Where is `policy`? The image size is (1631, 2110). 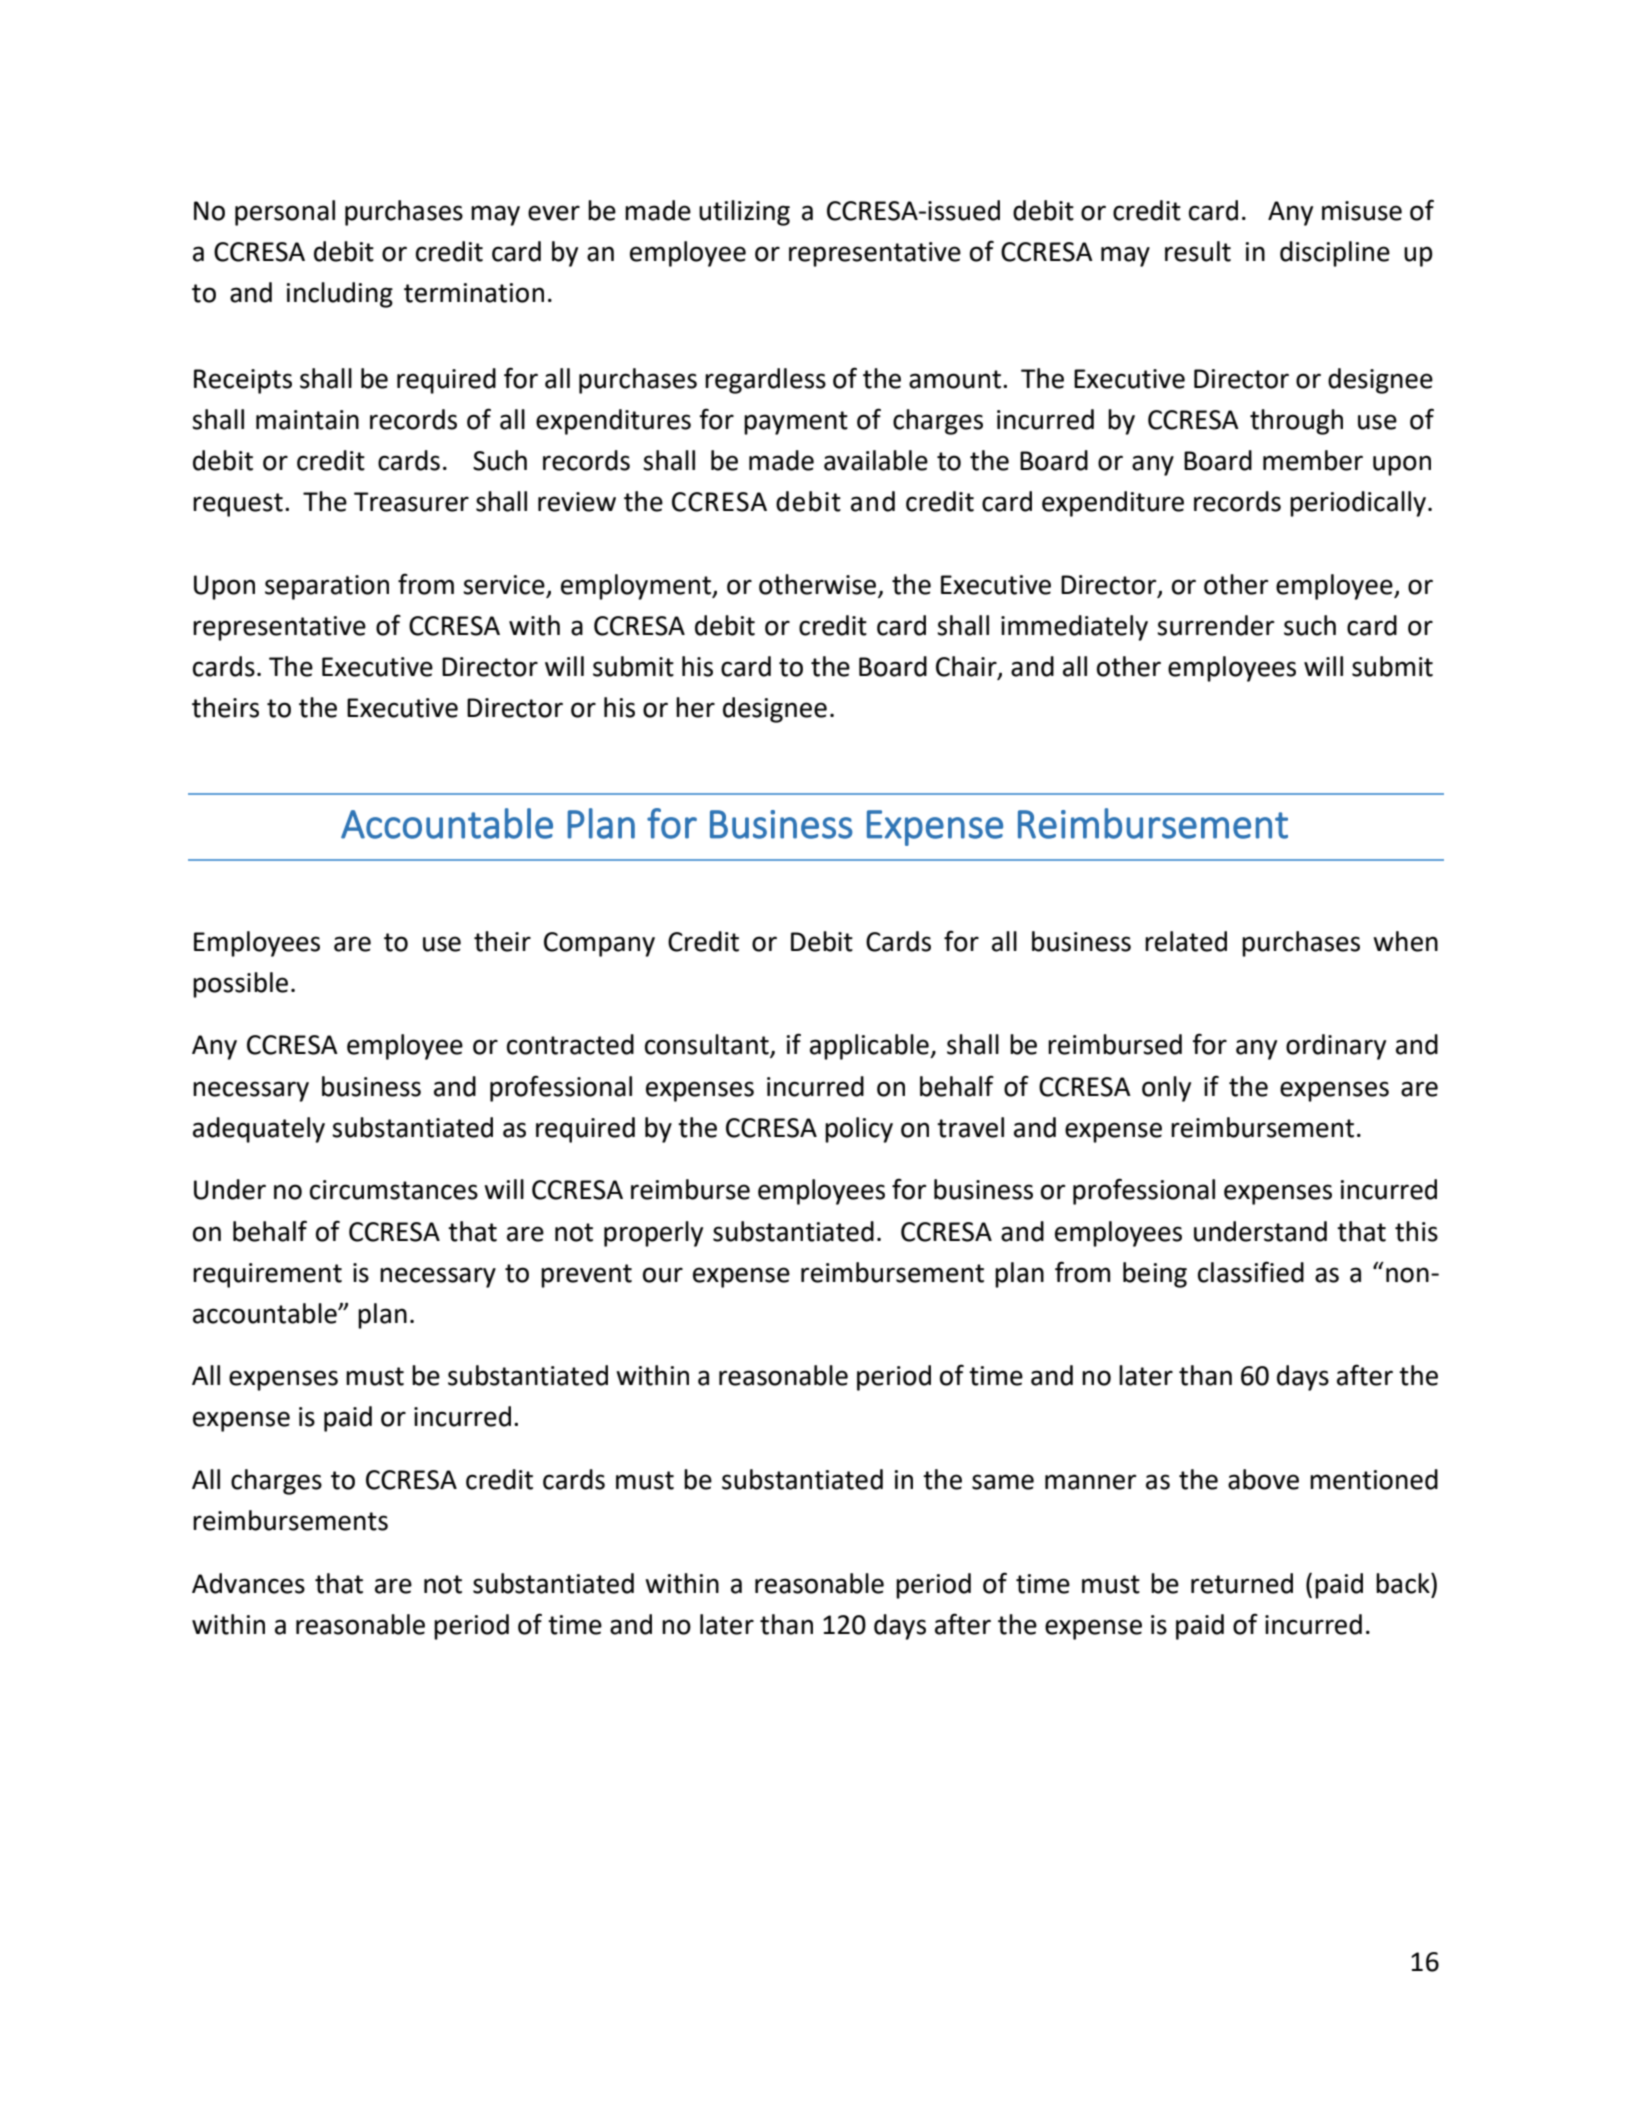
policy is located at coordinates (859, 1130).
